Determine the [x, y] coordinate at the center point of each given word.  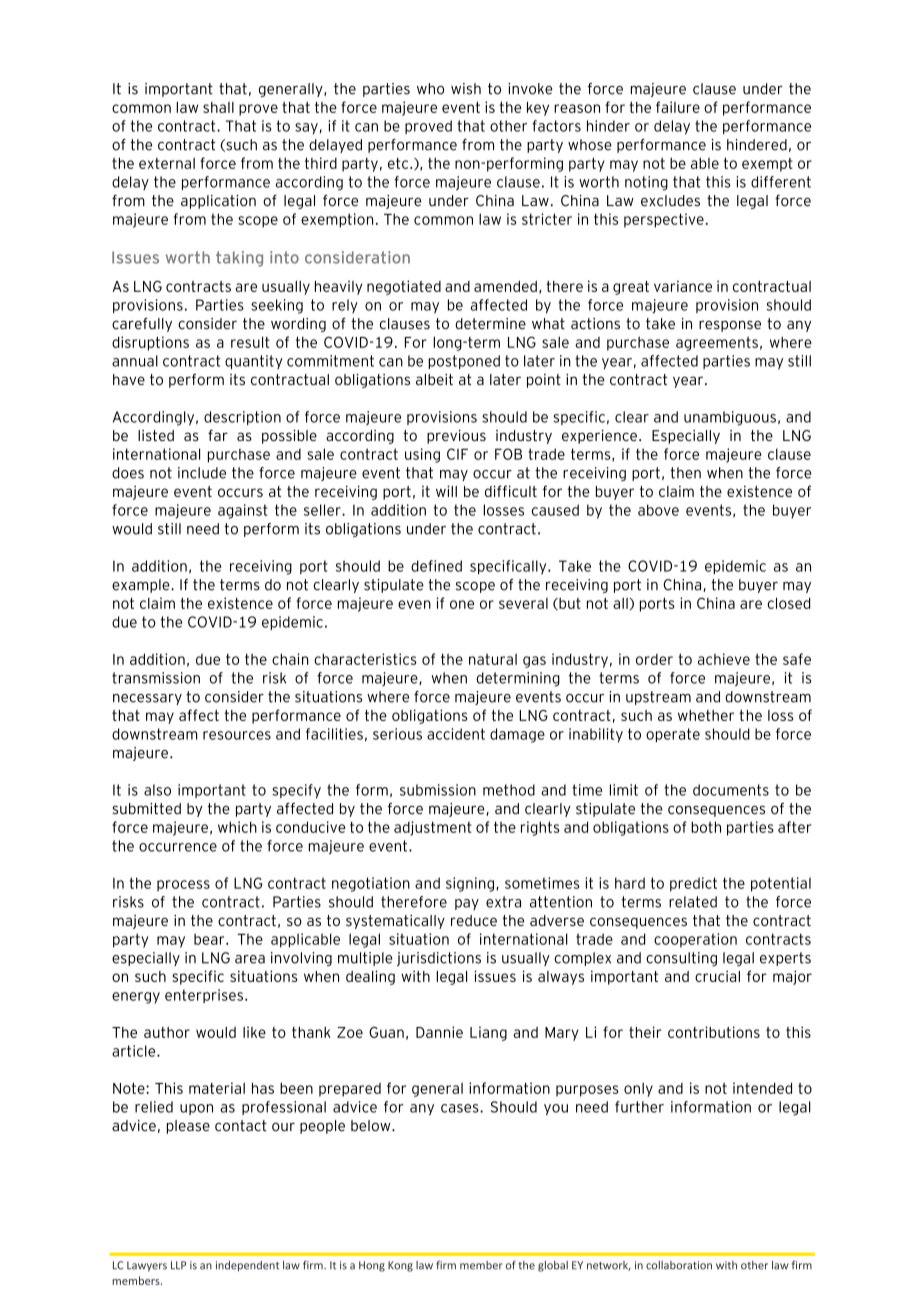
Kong [400, 1266]
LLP [178, 1265]
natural [493, 659]
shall [218, 107]
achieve [724, 659]
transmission [156, 678]
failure [678, 107]
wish [466, 89]
